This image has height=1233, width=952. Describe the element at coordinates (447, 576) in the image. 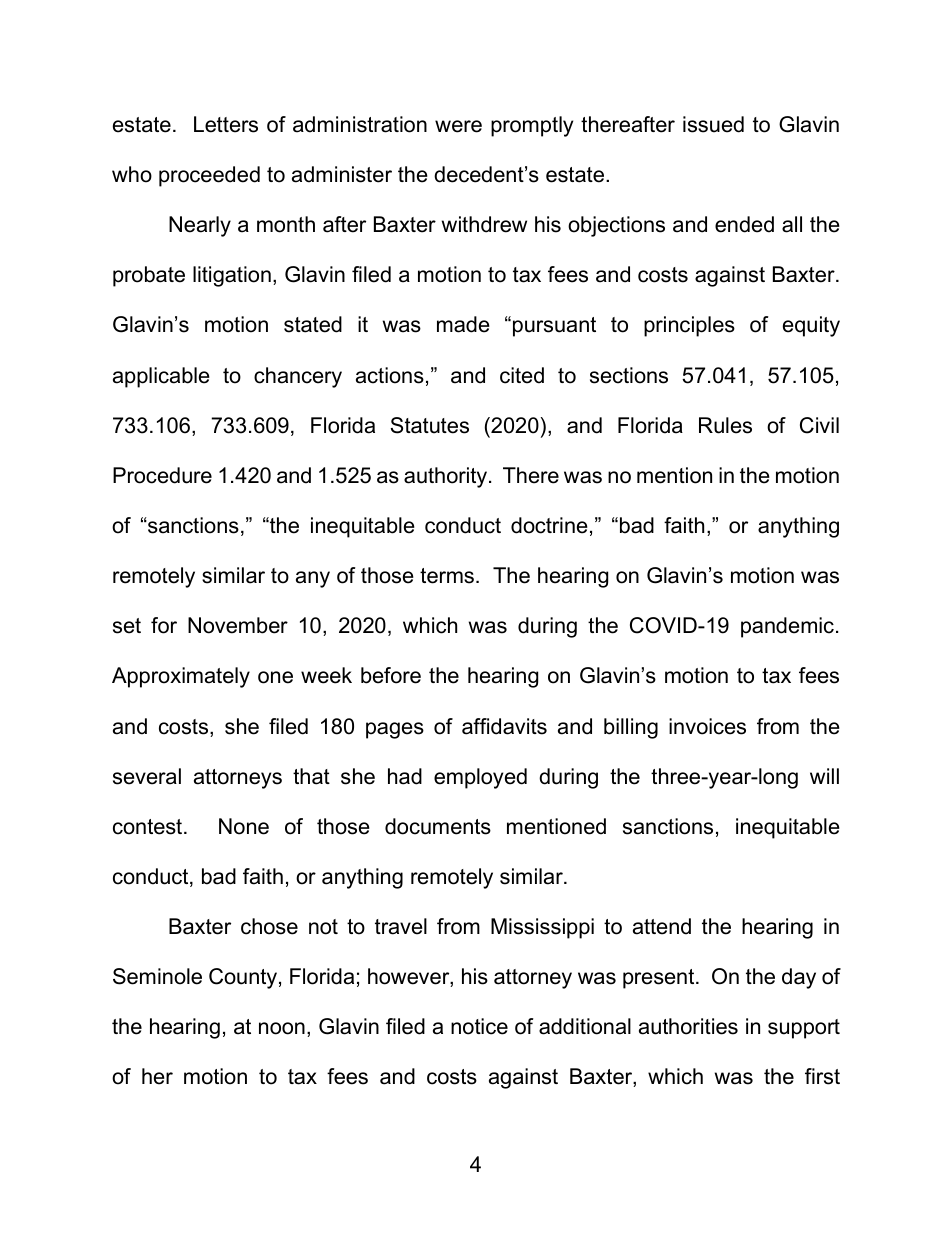

I see `terms` at that location.
